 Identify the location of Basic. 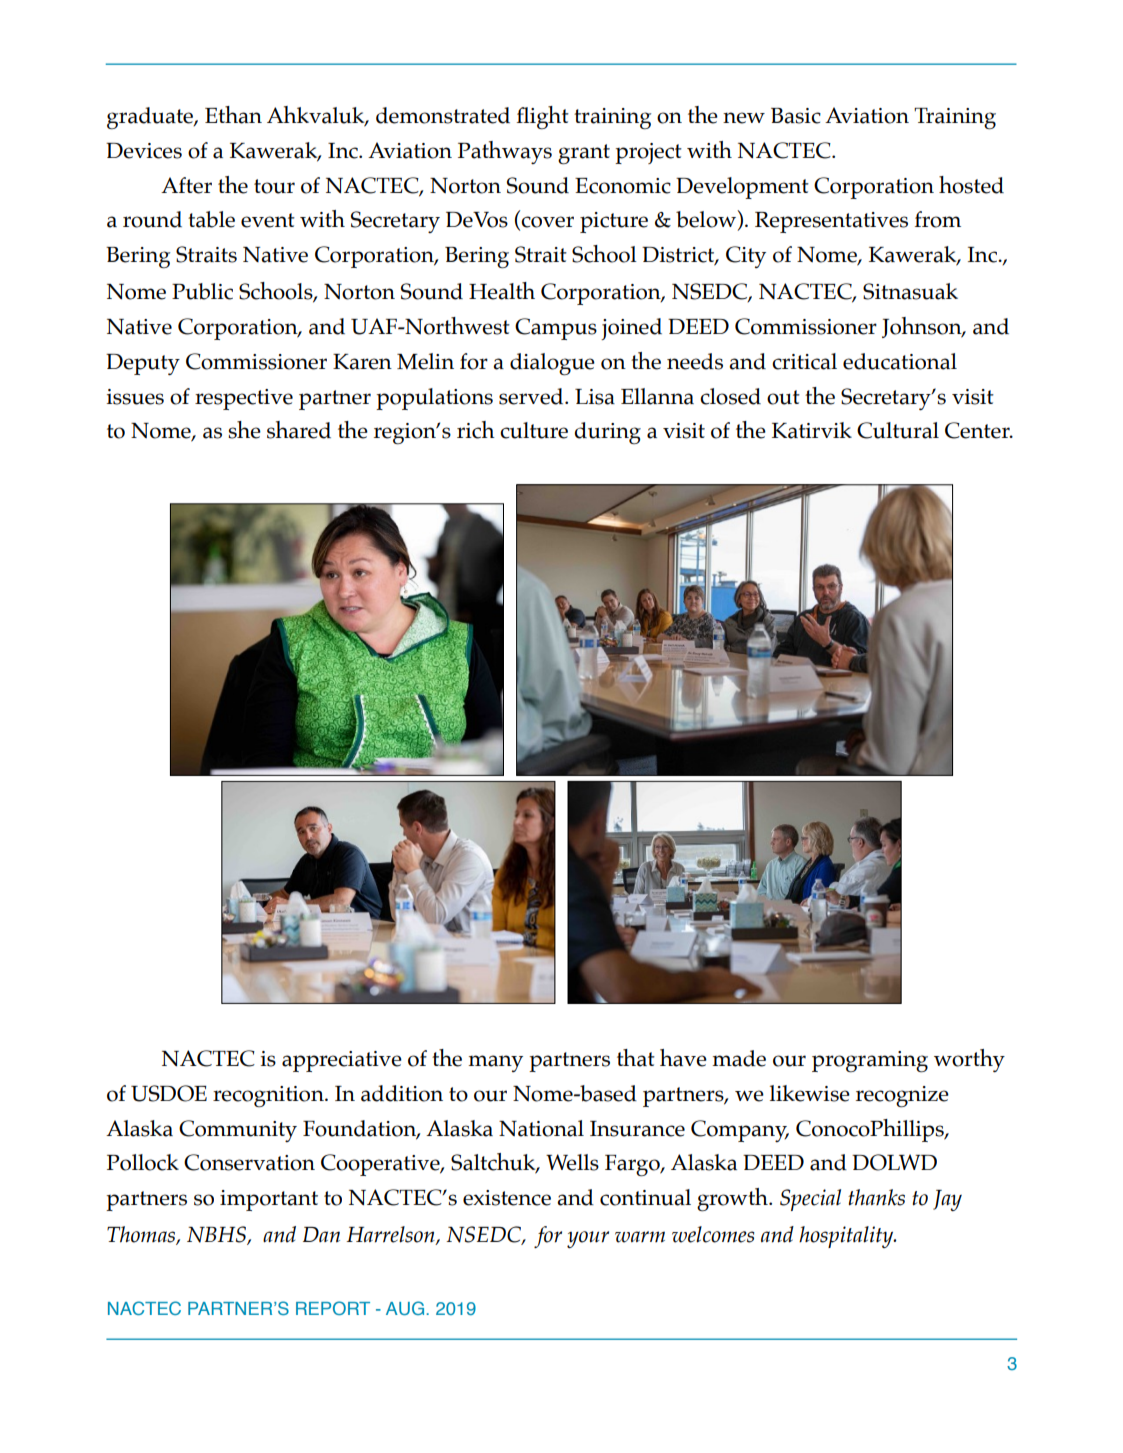
(796, 116).
